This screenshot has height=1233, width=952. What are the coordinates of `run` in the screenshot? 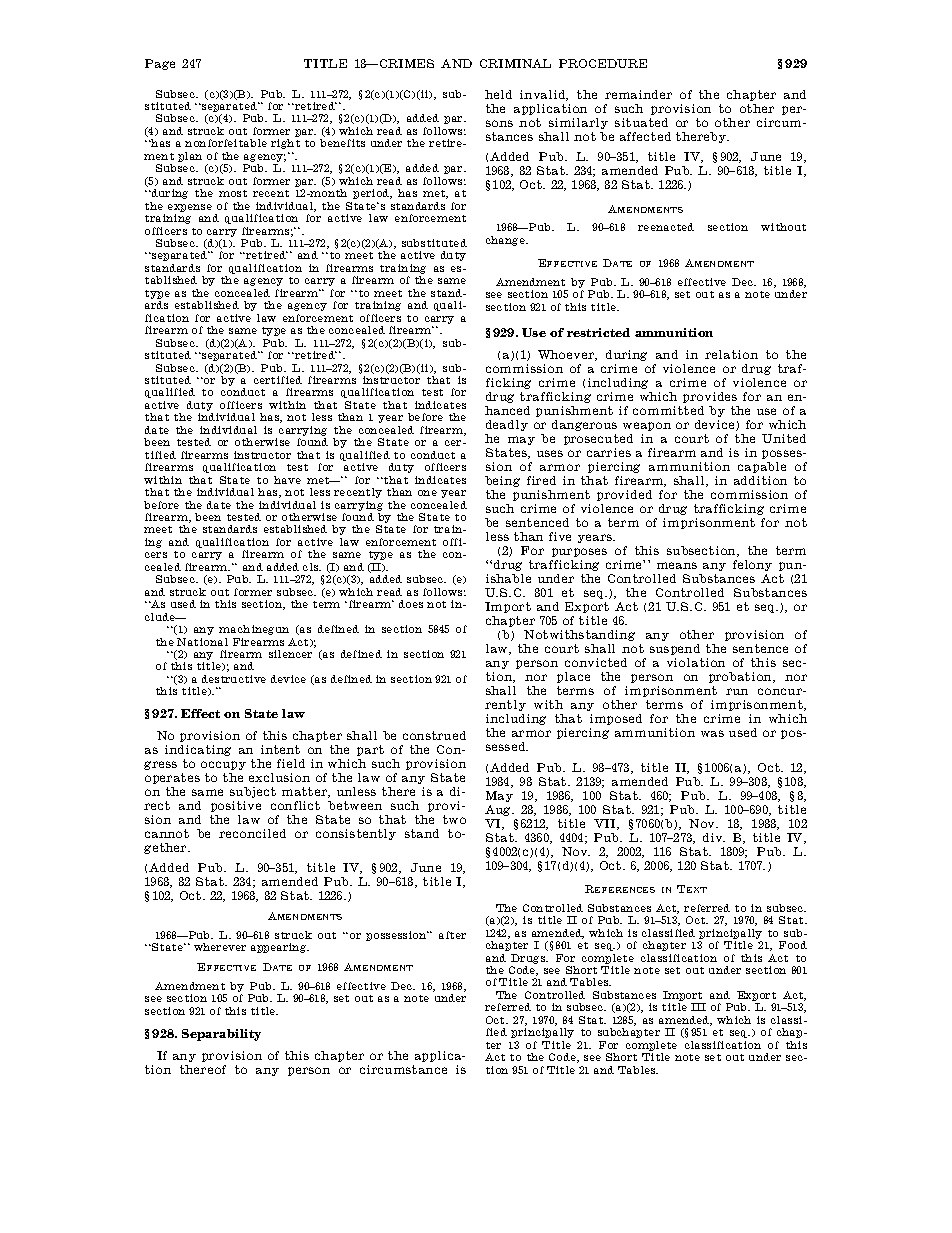 It's located at (737, 691).
